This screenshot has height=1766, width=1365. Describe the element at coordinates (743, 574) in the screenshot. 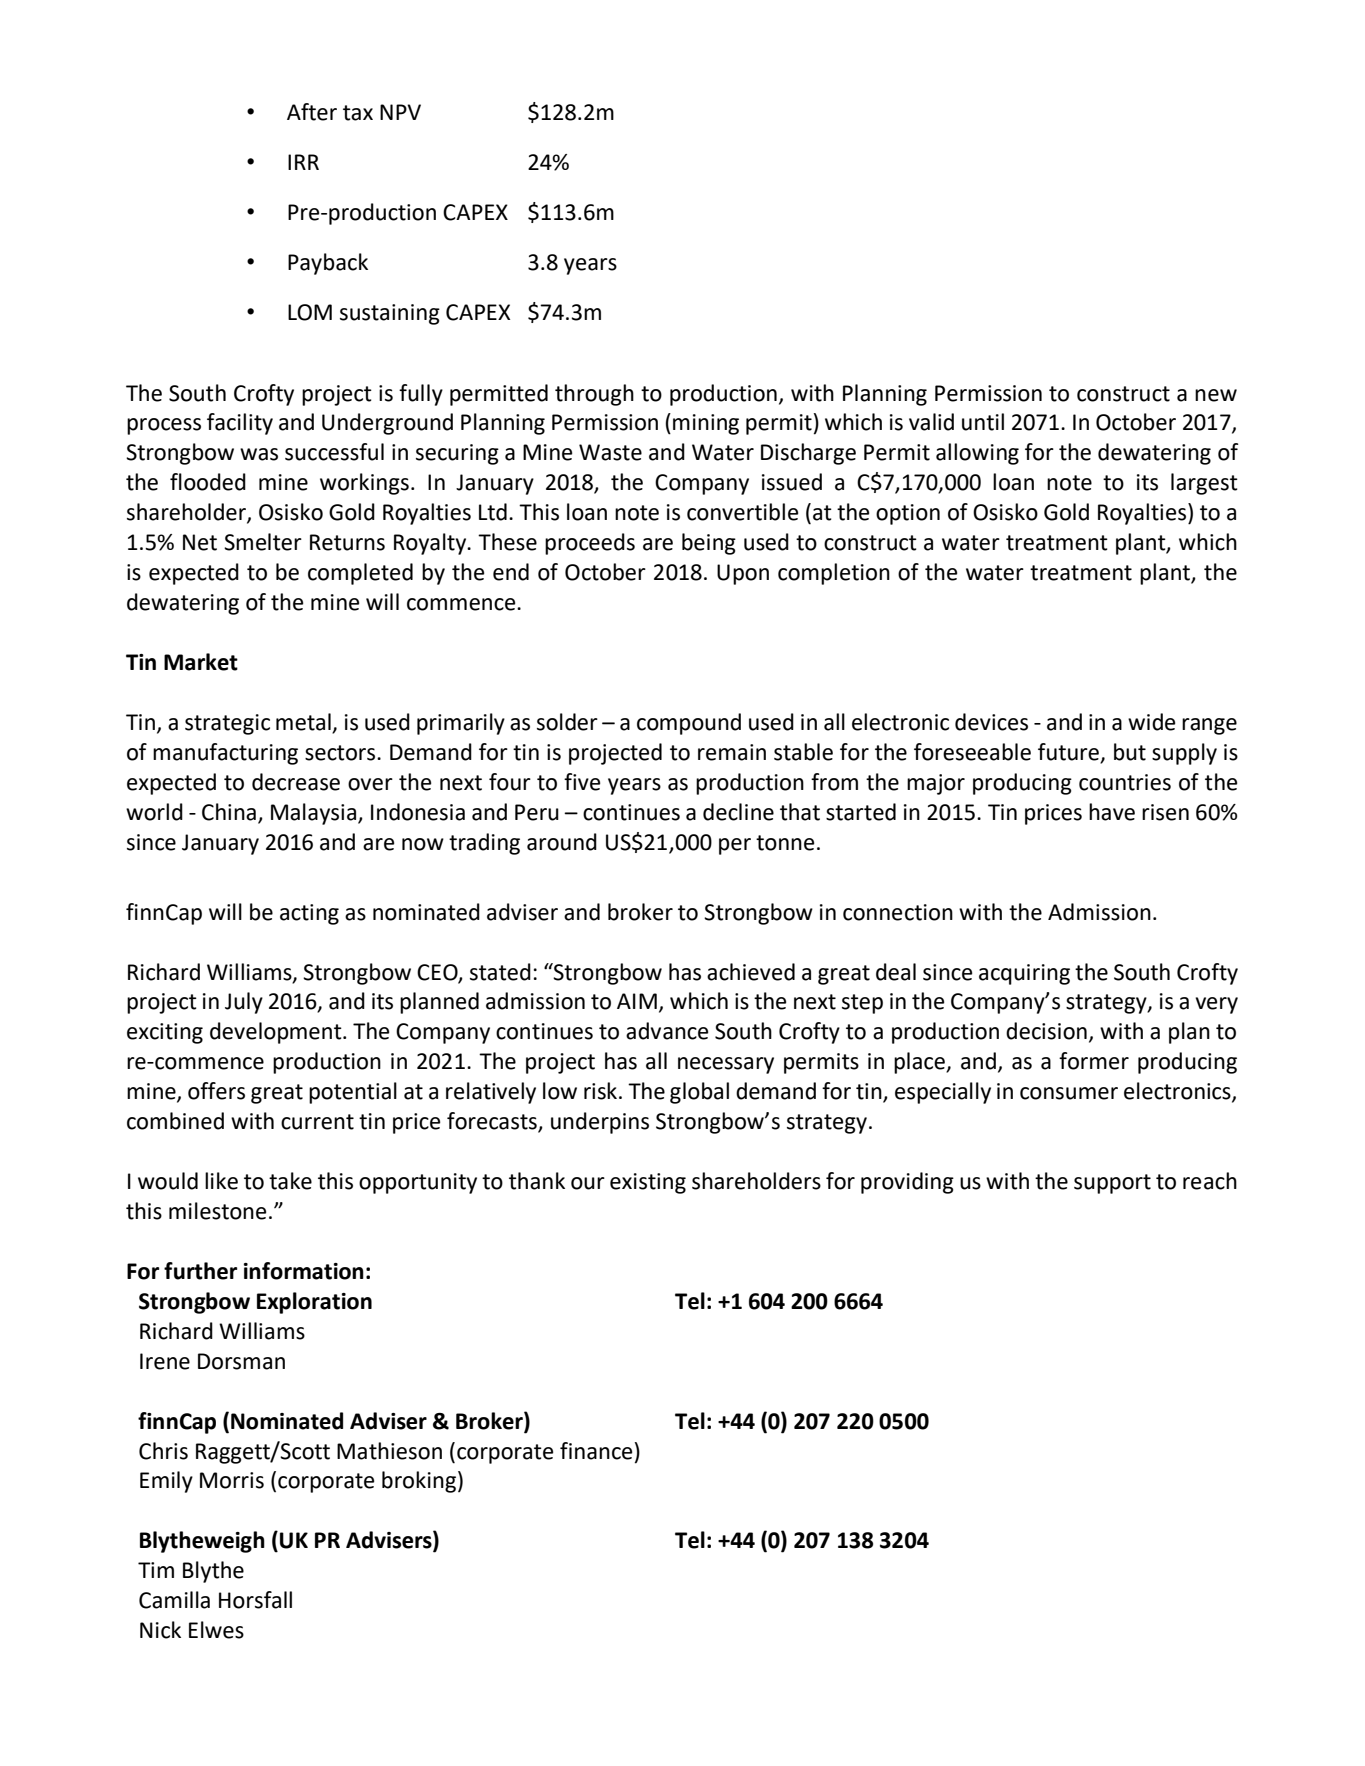

I see `Upon` at that location.
